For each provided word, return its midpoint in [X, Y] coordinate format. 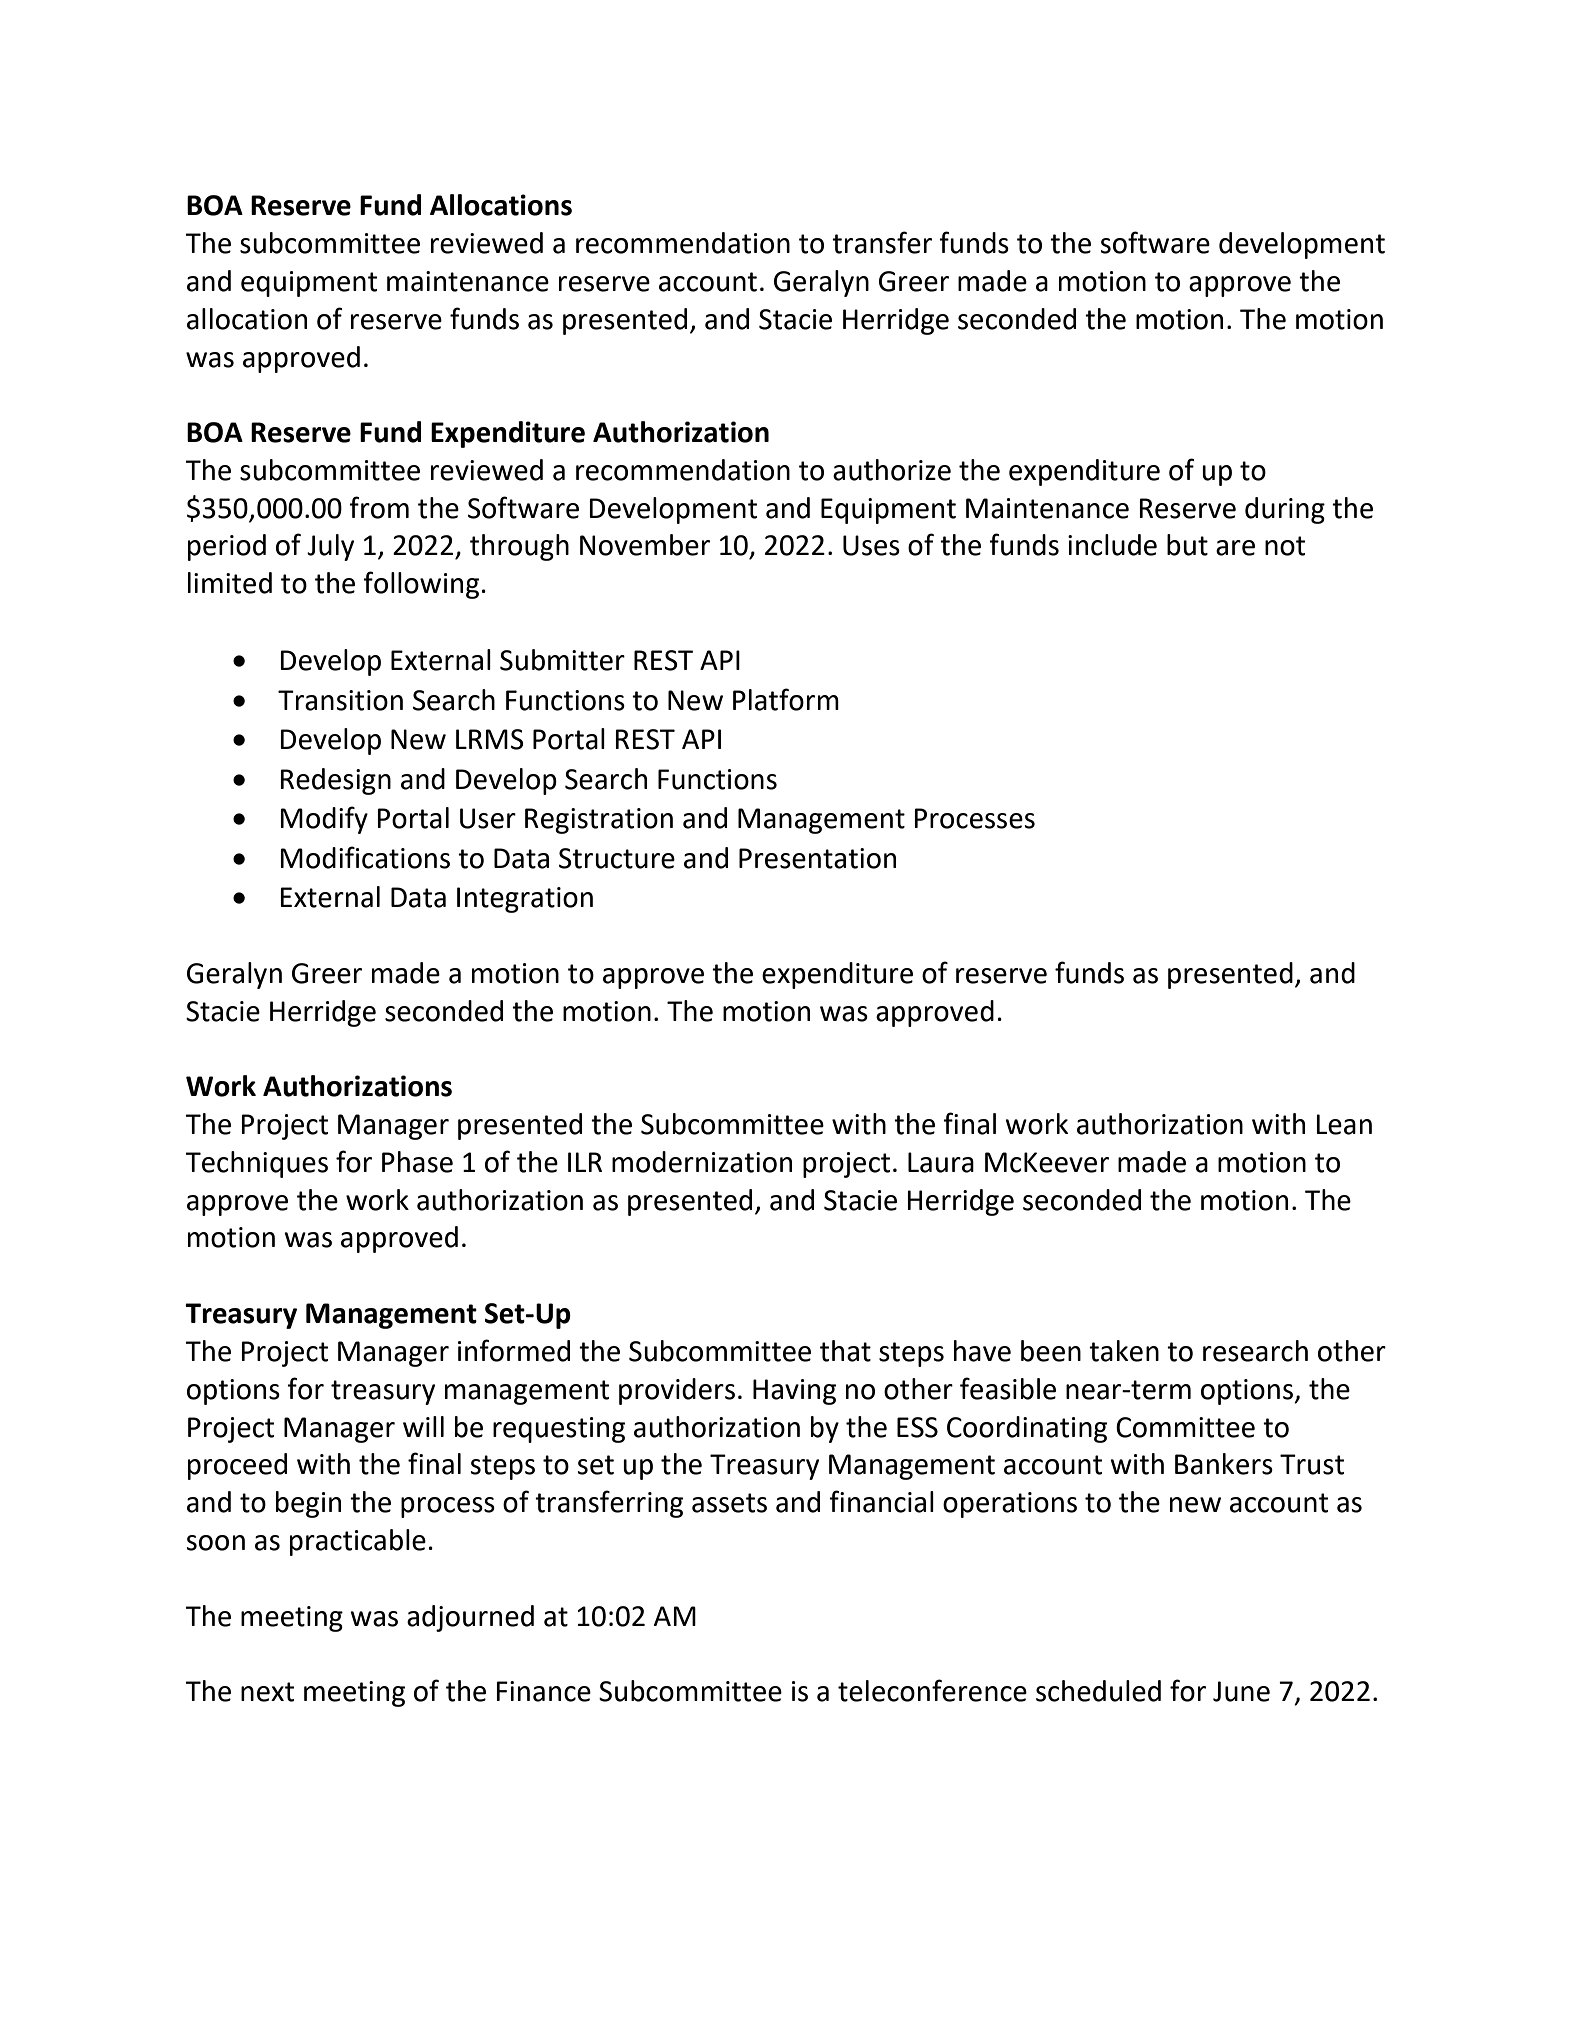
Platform [786, 699]
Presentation [817, 858]
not [1285, 546]
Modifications [365, 857]
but [1187, 545]
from [379, 507]
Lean [1344, 1124]
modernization [702, 1162]
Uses [871, 545]
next [267, 1692]
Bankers [1224, 1464]
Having [794, 1392]
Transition [340, 700]
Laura [941, 1162]
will [423, 1426]
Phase [417, 1162]
